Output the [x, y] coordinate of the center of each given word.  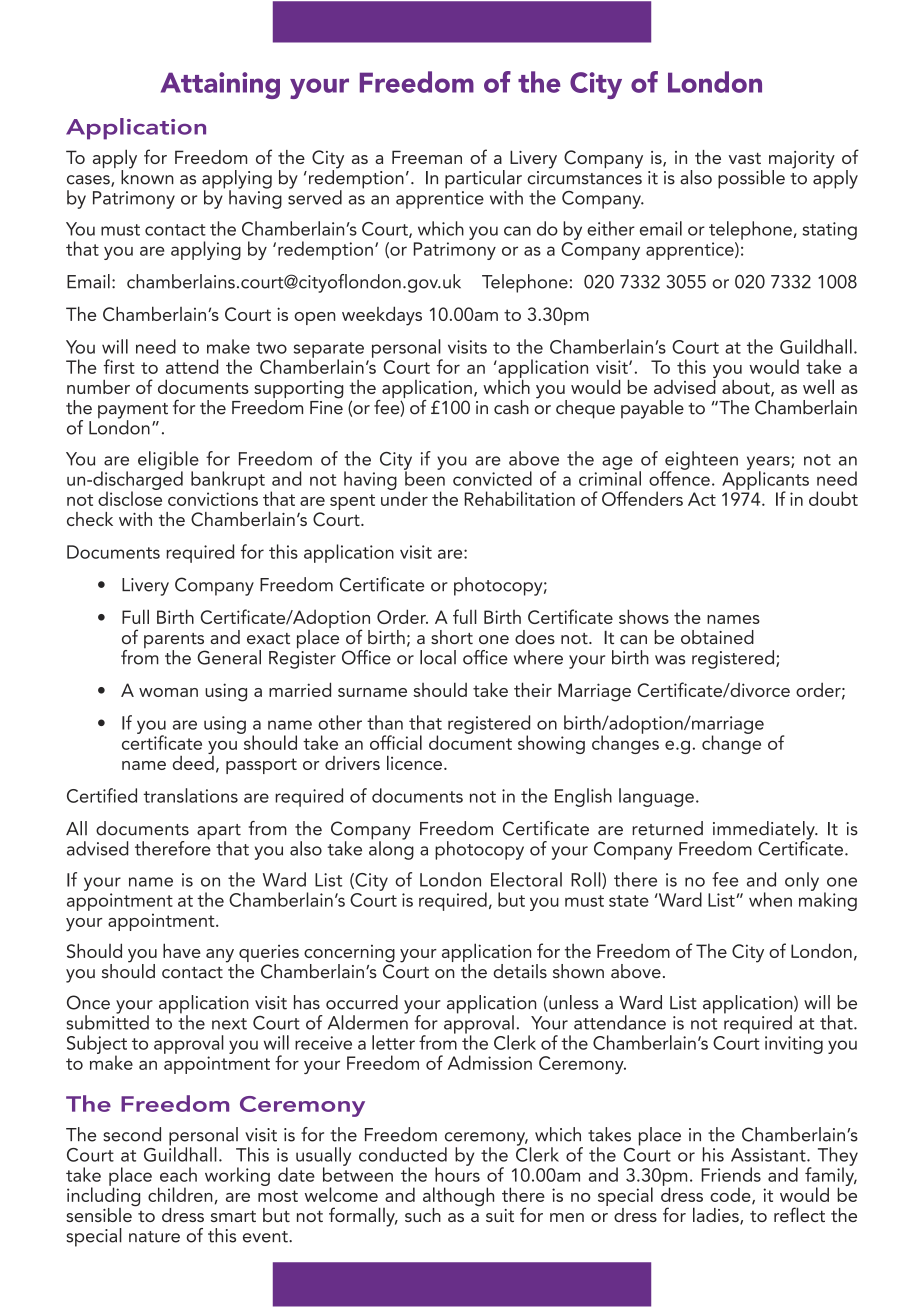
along [391, 849]
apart [219, 833]
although [458, 1198]
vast [745, 158]
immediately [765, 831]
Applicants [765, 480]
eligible [168, 461]
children [180, 1194]
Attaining [220, 85]
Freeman [427, 157]
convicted [492, 478]
